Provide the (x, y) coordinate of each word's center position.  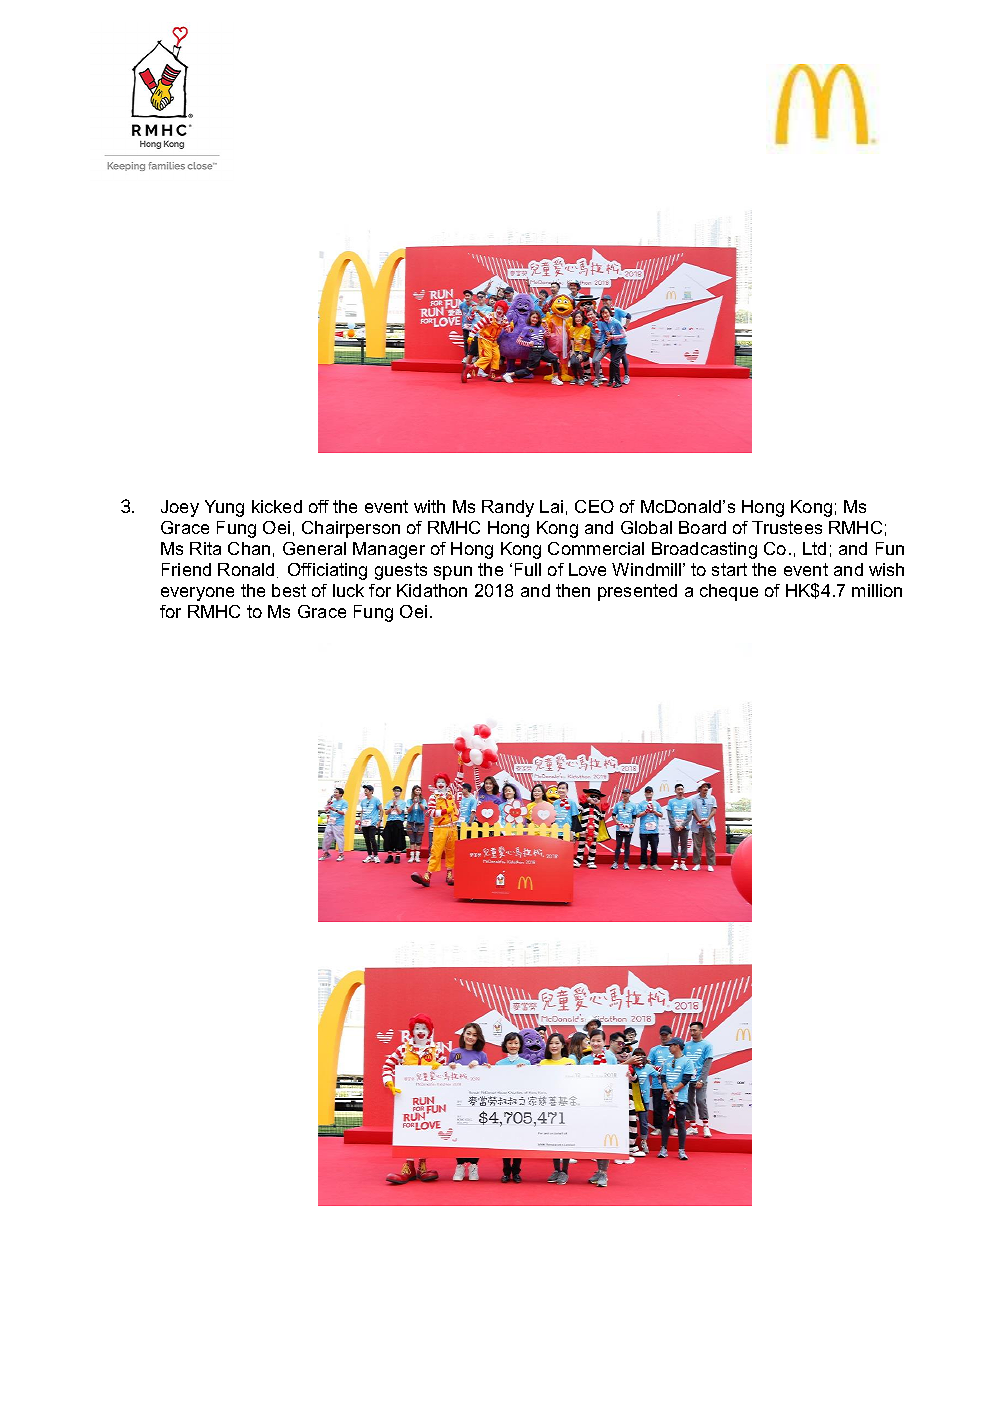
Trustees (787, 527)
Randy (508, 508)
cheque (729, 592)
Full (528, 569)
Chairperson (351, 529)
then (573, 590)
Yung (224, 508)
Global (646, 527)
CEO (594, 506)
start (729, 569)
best (289, 590)
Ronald (246, 569)
